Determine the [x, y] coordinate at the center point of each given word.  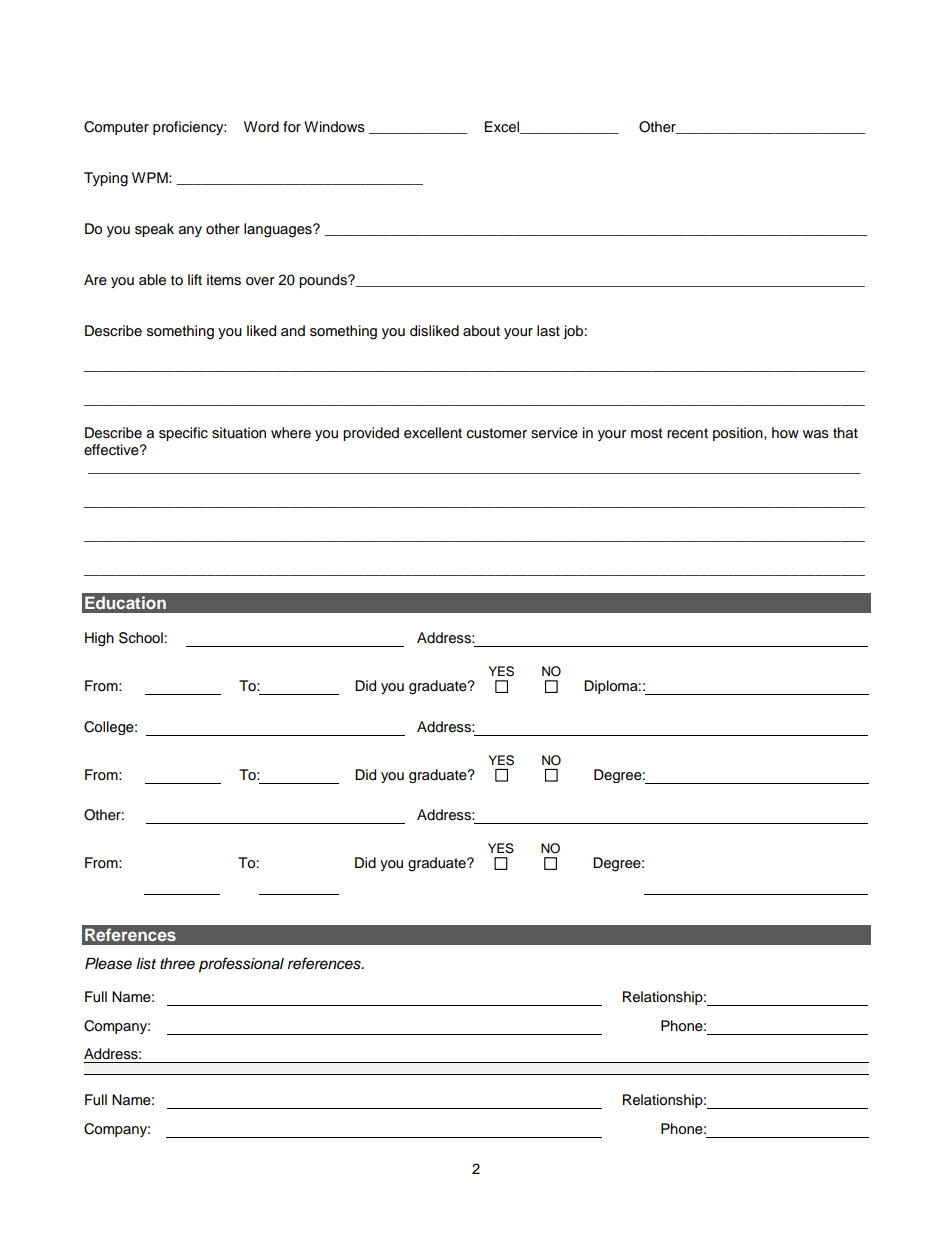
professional [241, 965]
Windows [334, 127]
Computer [116, 128]
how [785, 433]
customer [497, 433]
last [548, 331]
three [177, 964]
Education [125, 602]
